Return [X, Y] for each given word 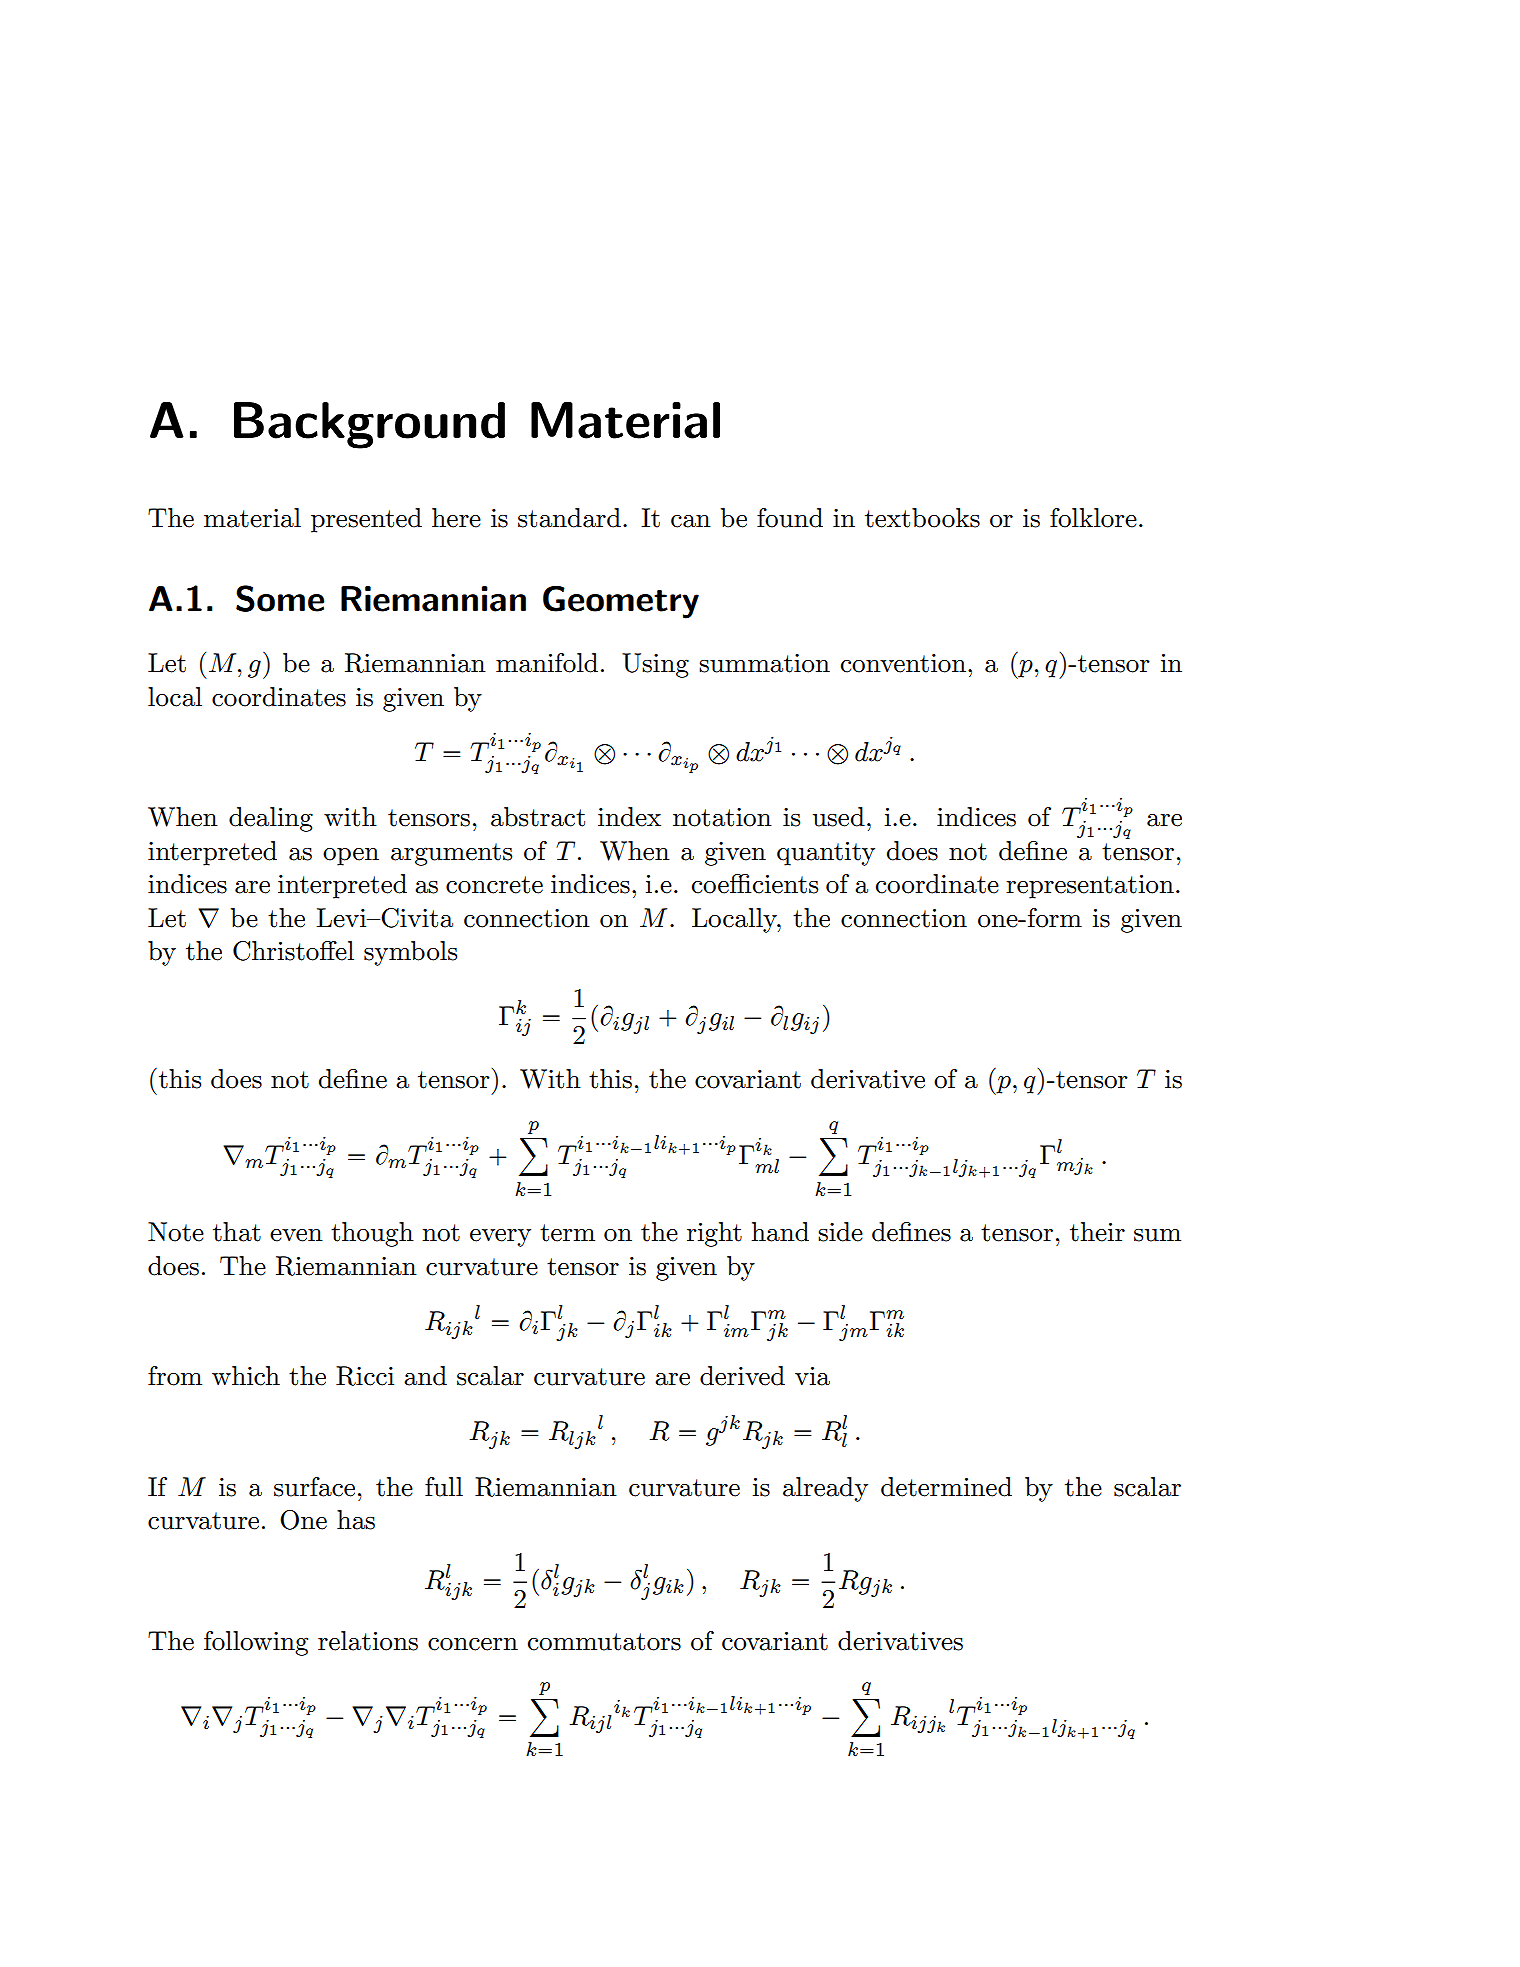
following [256, 1643]
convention [903, 663]
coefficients [755, 884]
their [1097, 1232]
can [691, 521]
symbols [410, 953]
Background [369, 425]
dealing [271, 819]
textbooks [922, 518]
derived [742, 1376]
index [629, 817]
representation [1090, 887]
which [246, 1376]
